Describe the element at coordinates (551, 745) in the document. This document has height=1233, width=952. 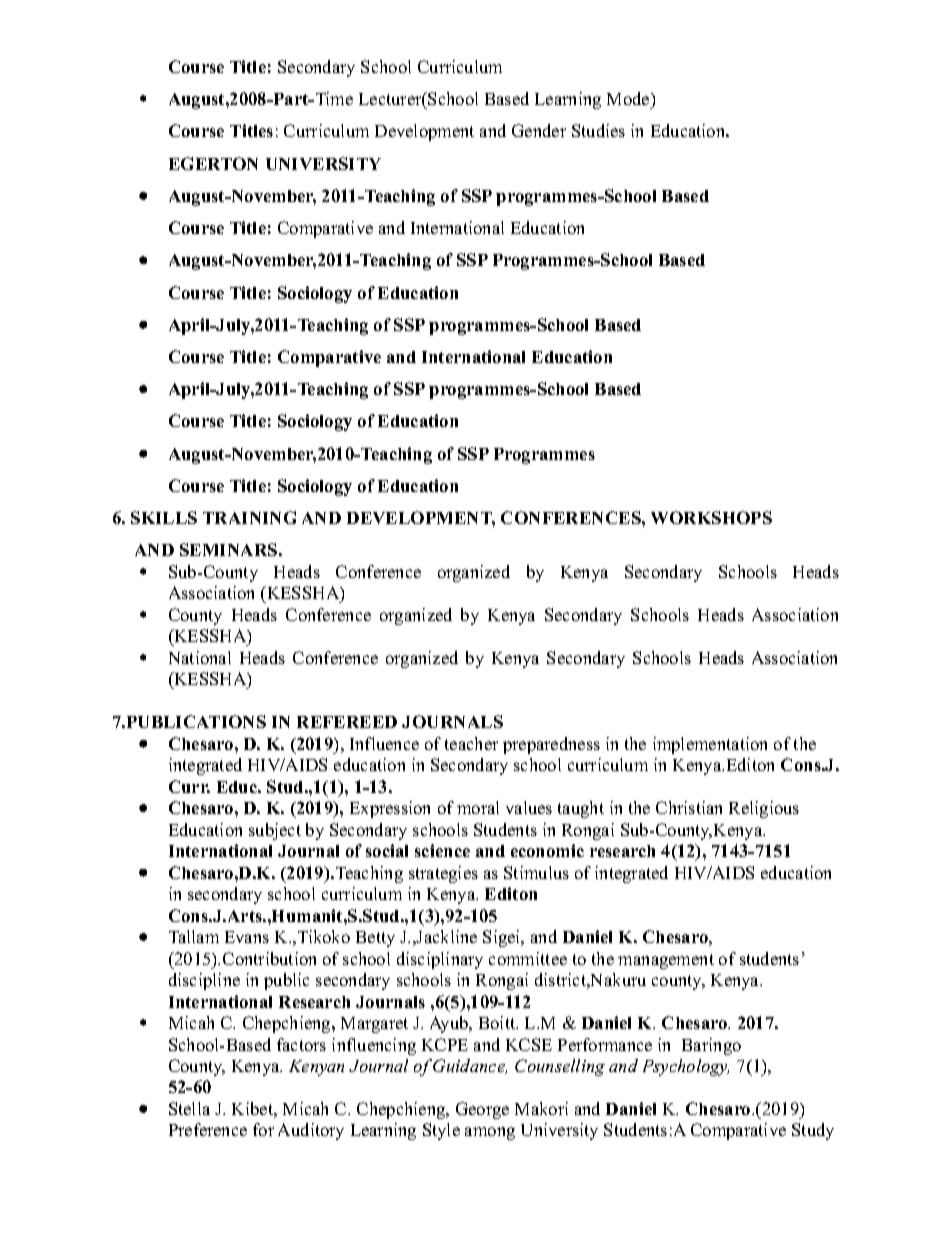
I see `preparedness` at that location.
